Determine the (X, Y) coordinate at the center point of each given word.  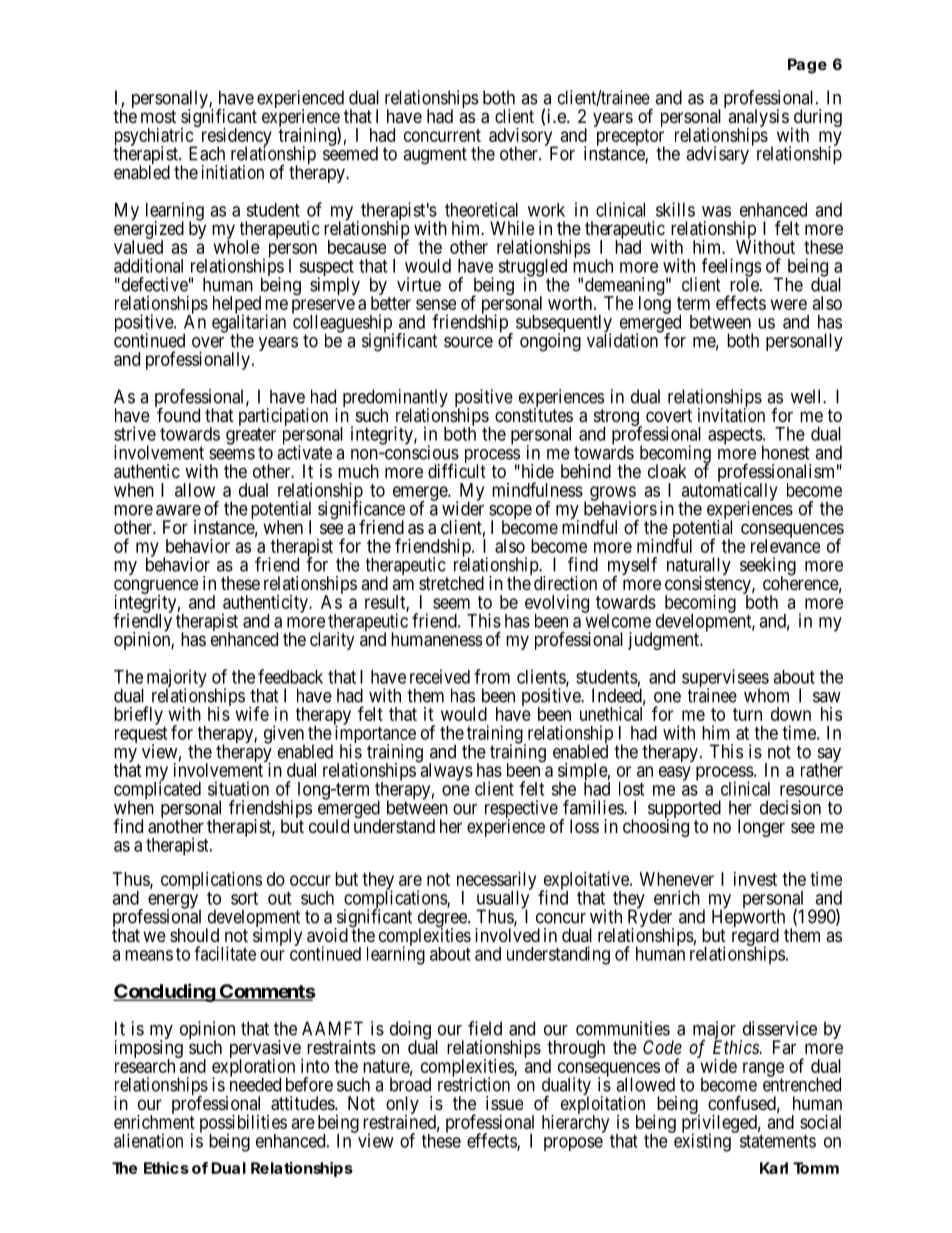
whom (766, 695)
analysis (758, 119)
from (492, 676)
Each (207, 153)
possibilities (243, 1125)
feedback (290, 676)
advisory (522, 138)
